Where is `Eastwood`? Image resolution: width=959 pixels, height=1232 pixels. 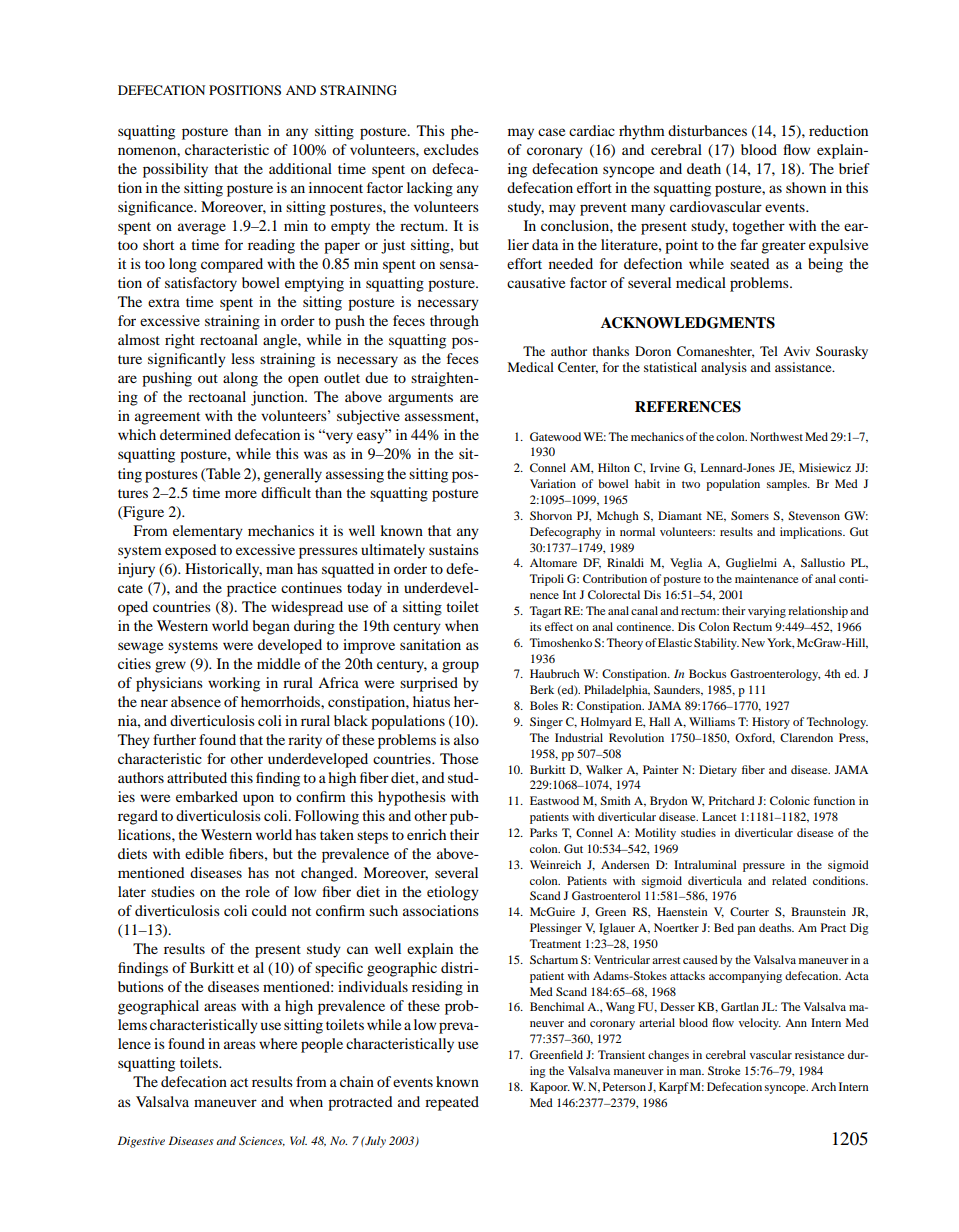
Eastwood is located at coordinates (554, 800).
